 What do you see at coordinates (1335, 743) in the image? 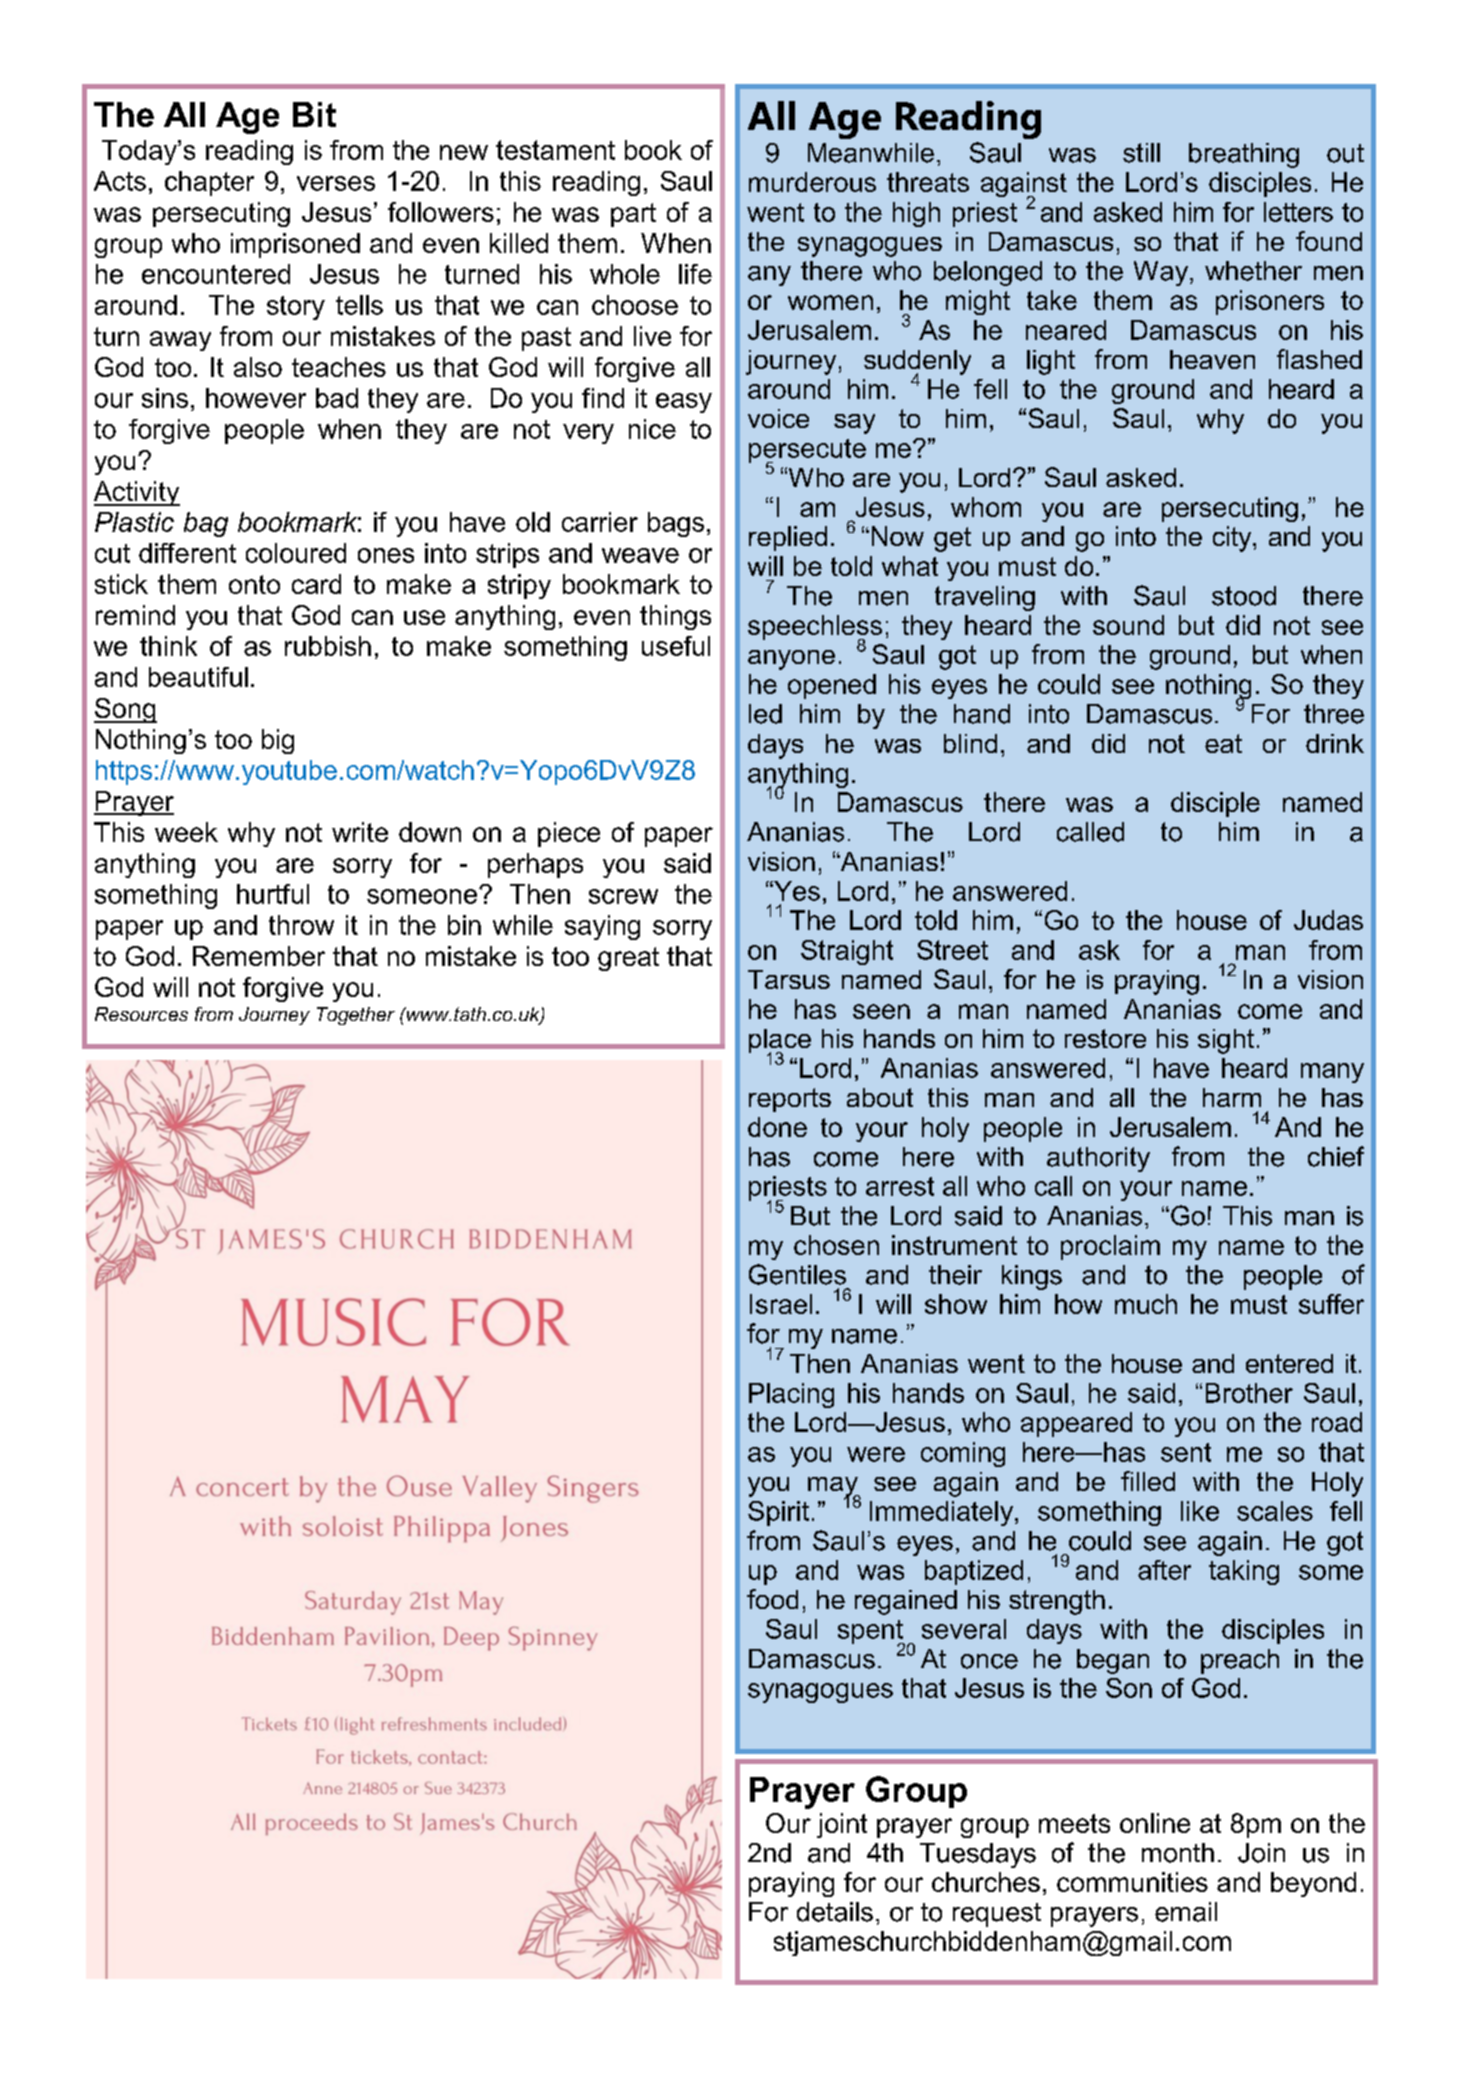
I see `drink` at bounding box center [1335, 743].
